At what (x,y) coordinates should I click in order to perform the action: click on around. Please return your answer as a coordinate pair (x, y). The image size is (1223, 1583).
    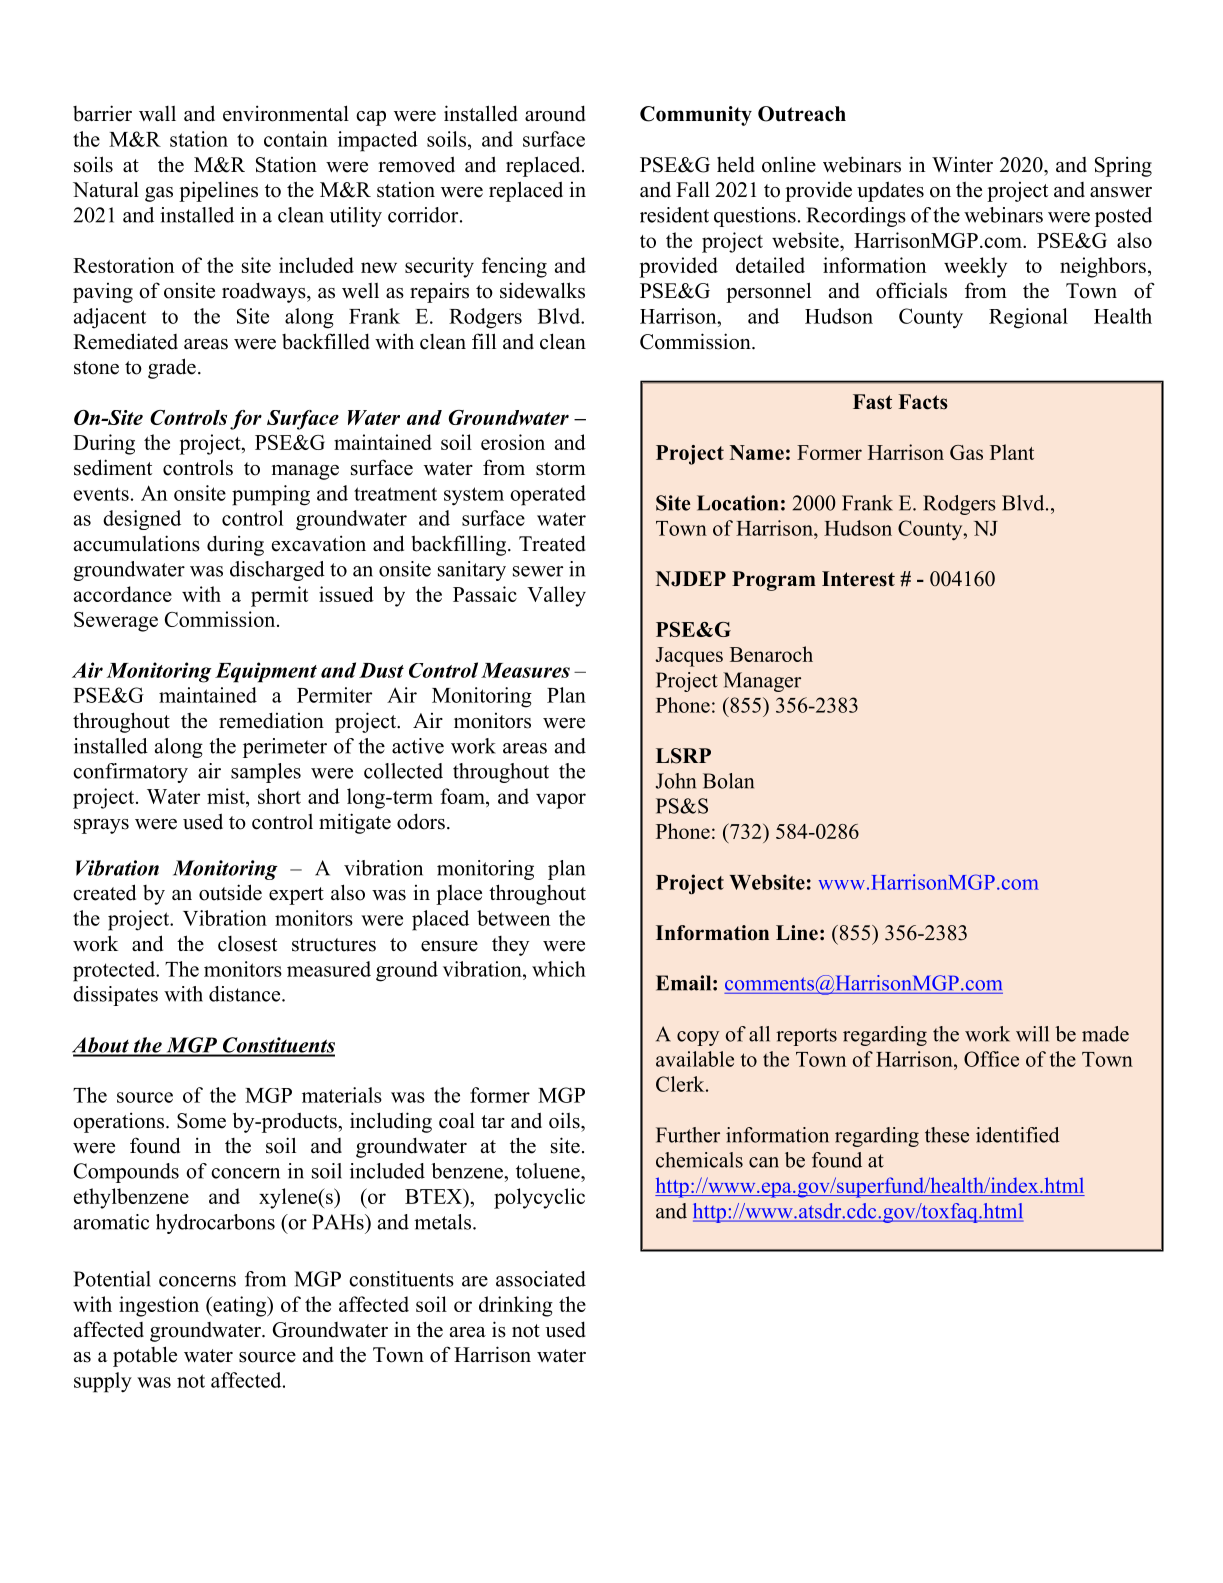
    Looking at the image, I should click on (555, 113).
